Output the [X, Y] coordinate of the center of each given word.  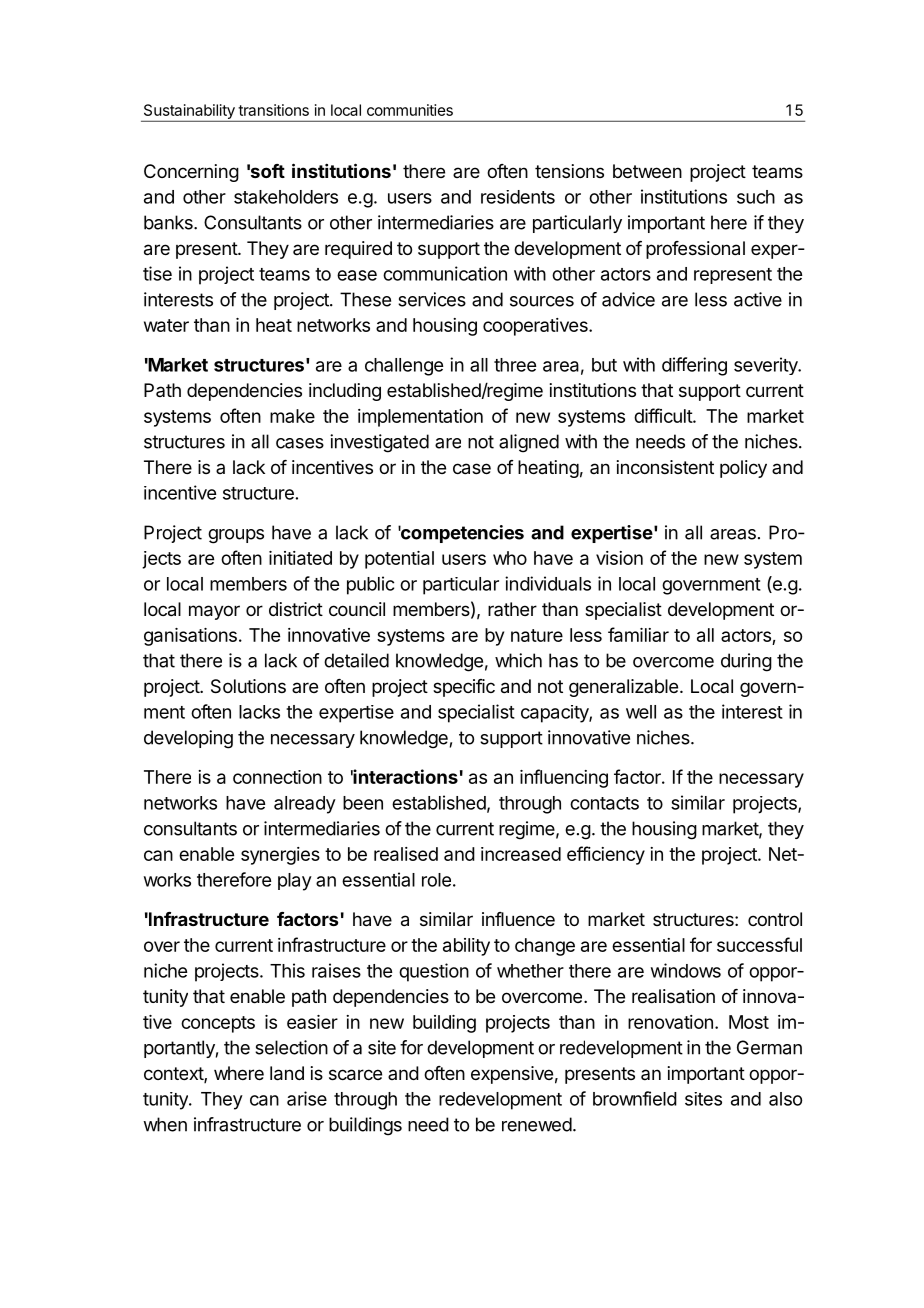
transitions [273, 110]
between [647, 171]
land [287, 1073]
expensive [512, 1075]
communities [410, 110]
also [785, 1099]
